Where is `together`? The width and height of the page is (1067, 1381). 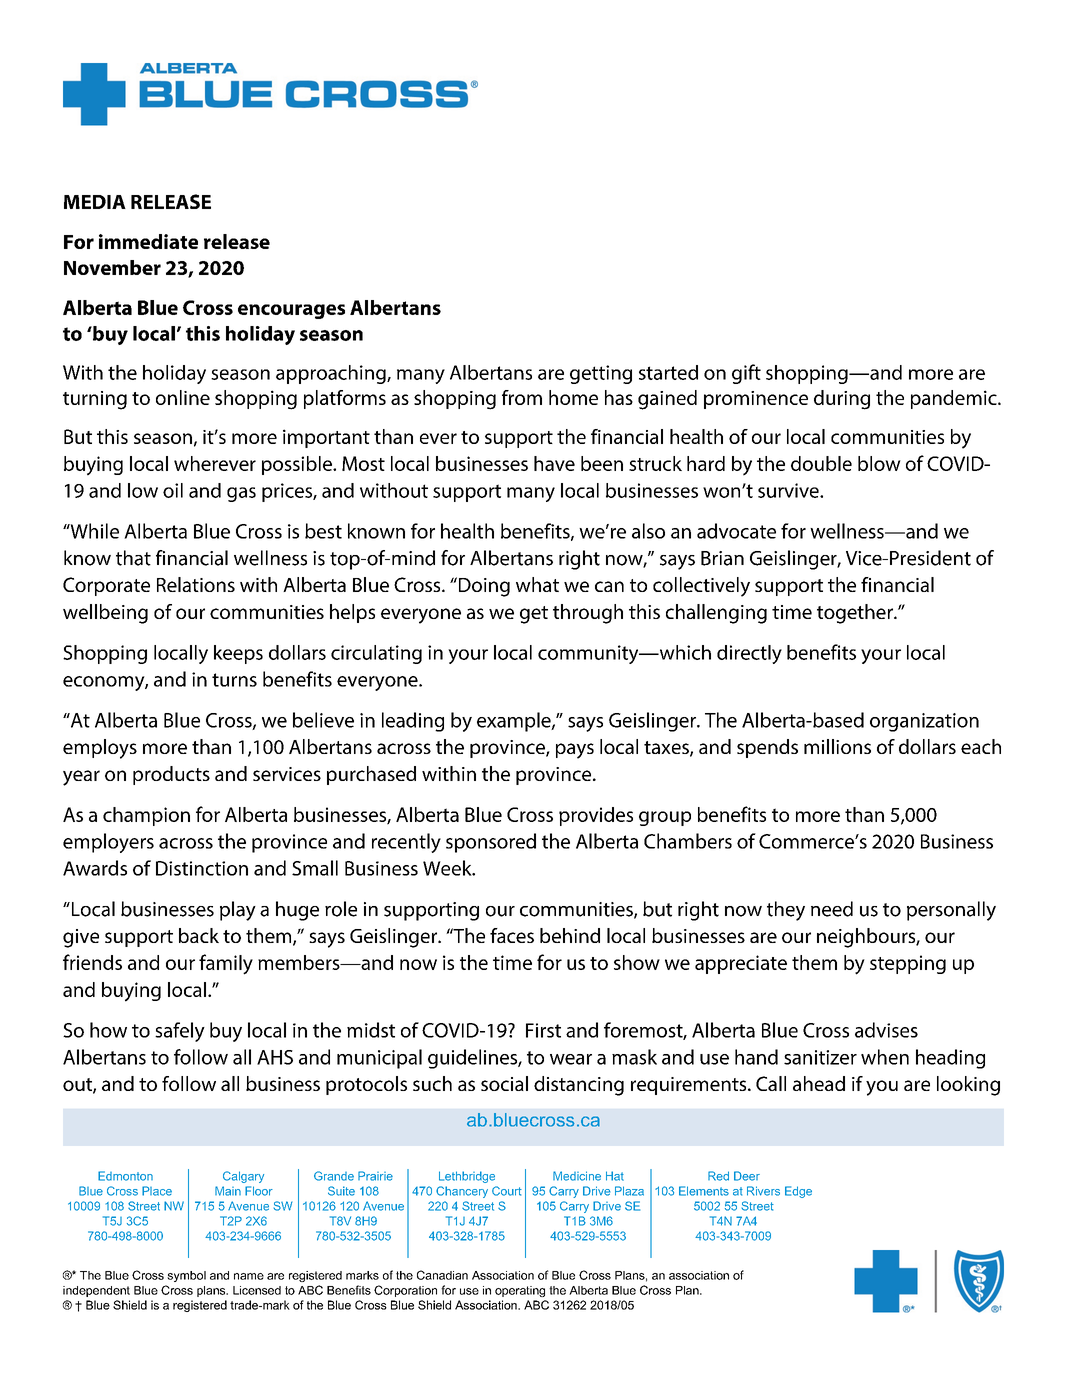
together is located at coordinates (856, 614).
